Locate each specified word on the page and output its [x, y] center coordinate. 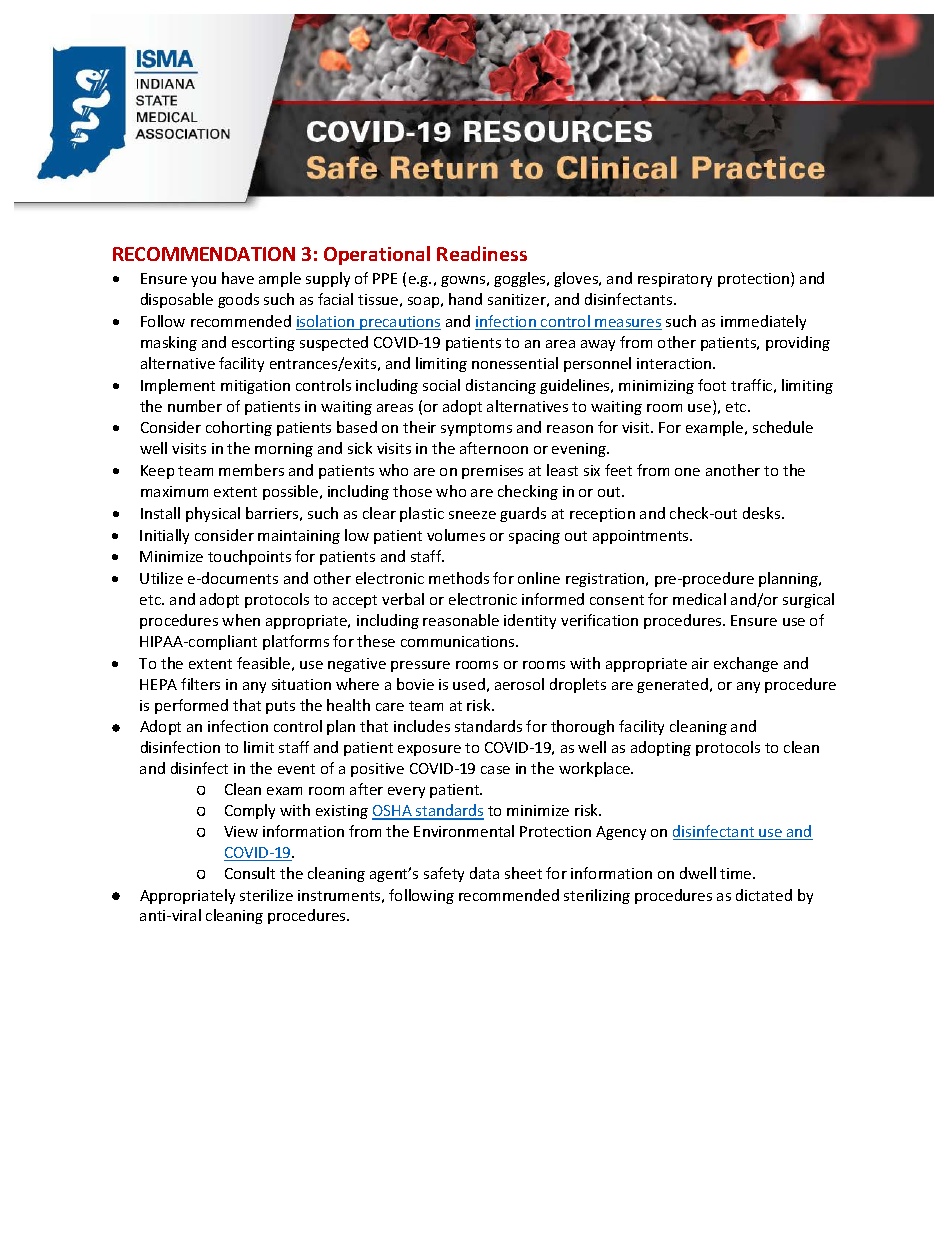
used [469, 684]
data [484, 873]
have [238, 278]
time [737, 873]
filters [200, 684]
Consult [250, 873]
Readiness [482, 253]
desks [763, 513]
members [251, 470]
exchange [746, 664]
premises [492, 472]
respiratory [675, 280]
